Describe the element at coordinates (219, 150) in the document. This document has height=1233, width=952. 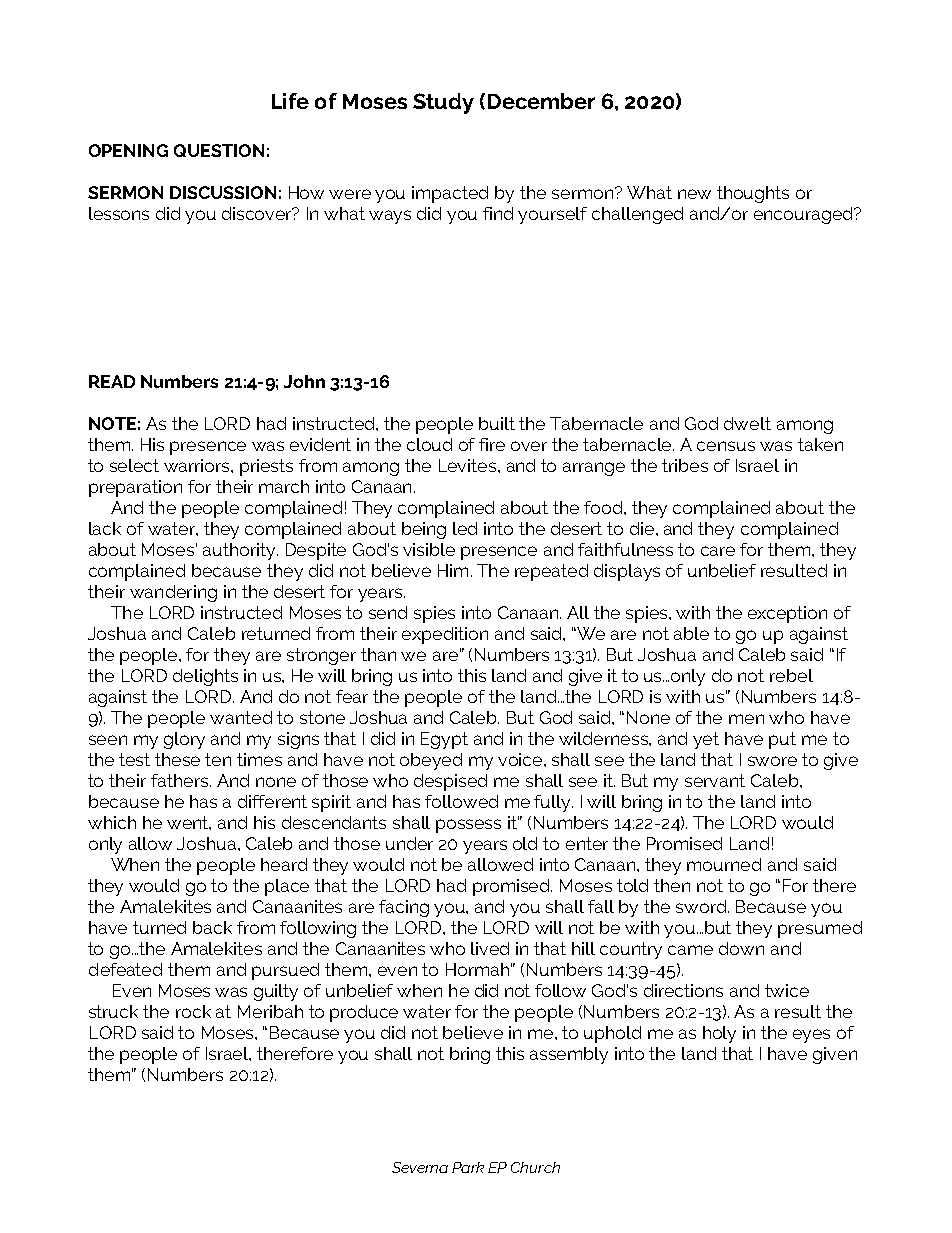
I see `QUESTION` at that location.
